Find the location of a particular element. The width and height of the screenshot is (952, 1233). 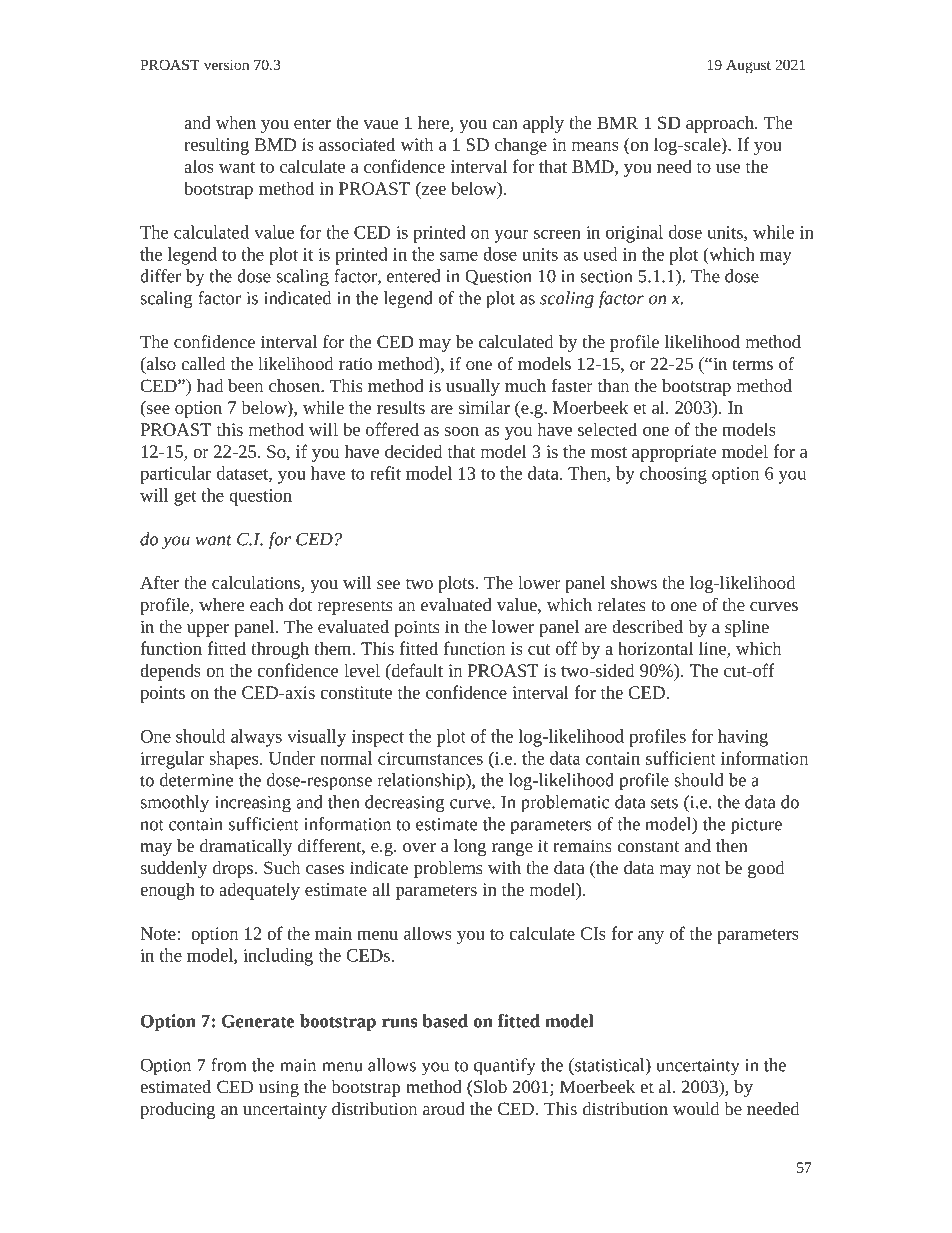

can is located at coordinates (505, 124).
